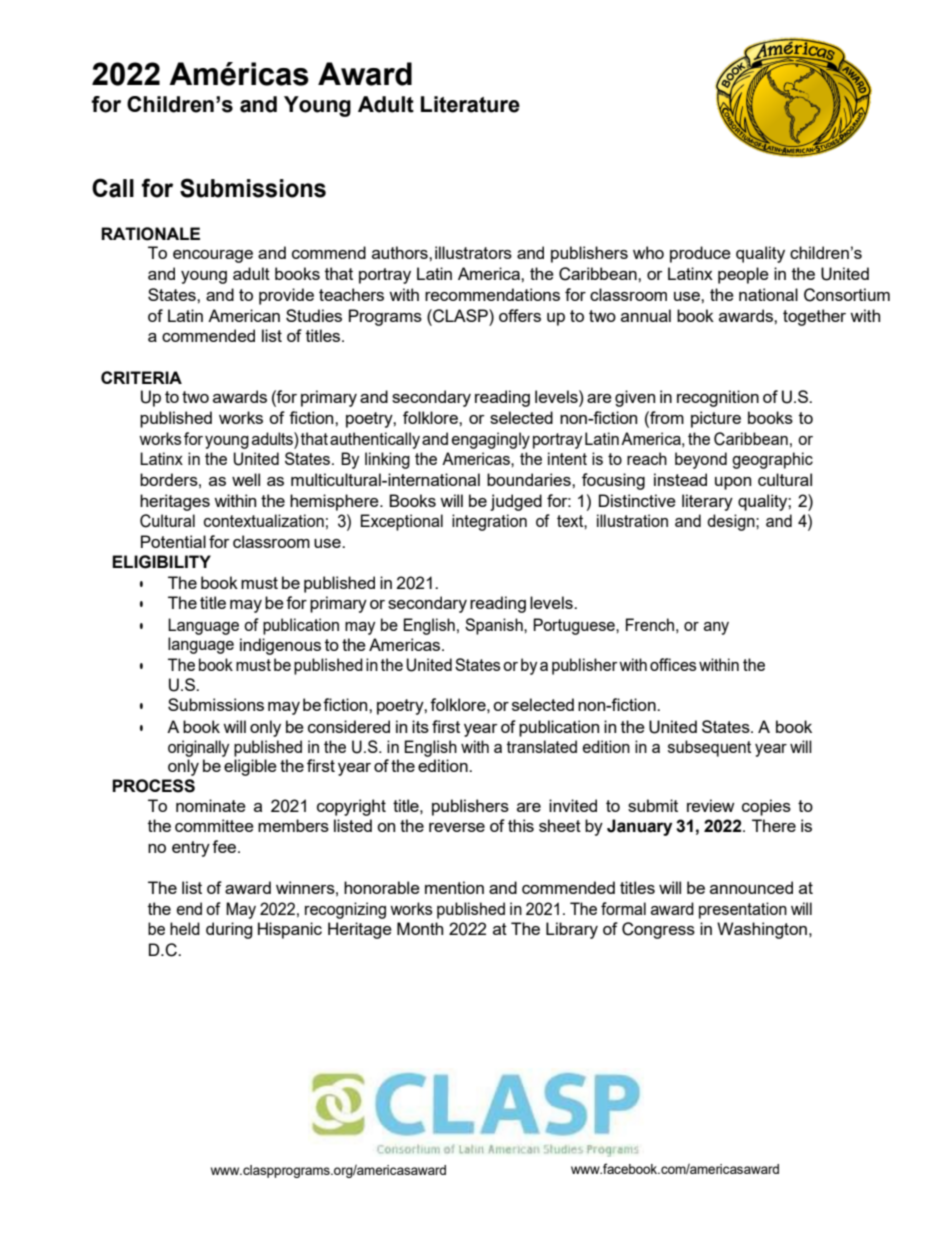 Image resolution: width=952 pixels, height=1233 pixels. I want to click on RATIONALE, so click(150, 234).
